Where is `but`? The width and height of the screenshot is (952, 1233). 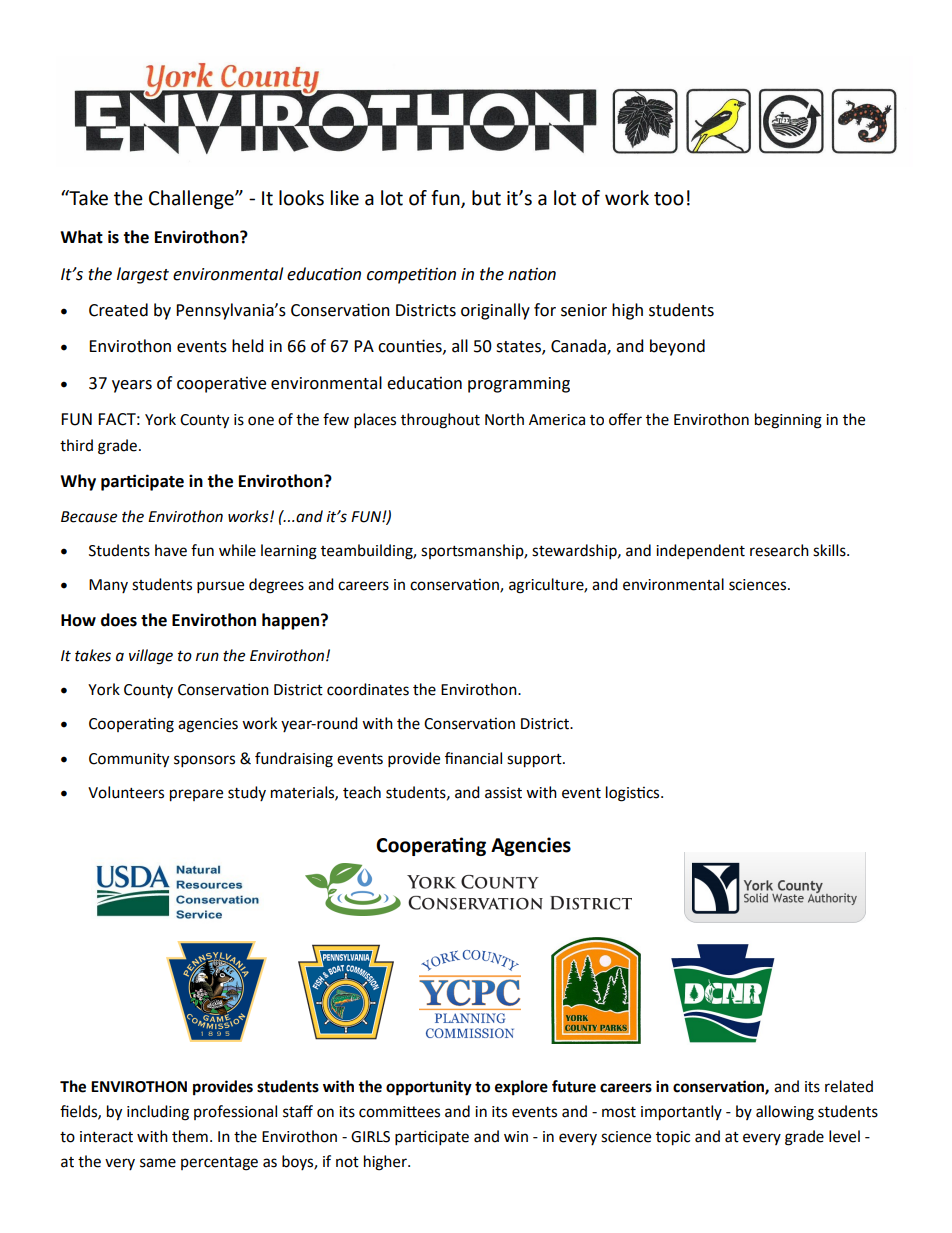 but is located at coordinates (486, 198).
